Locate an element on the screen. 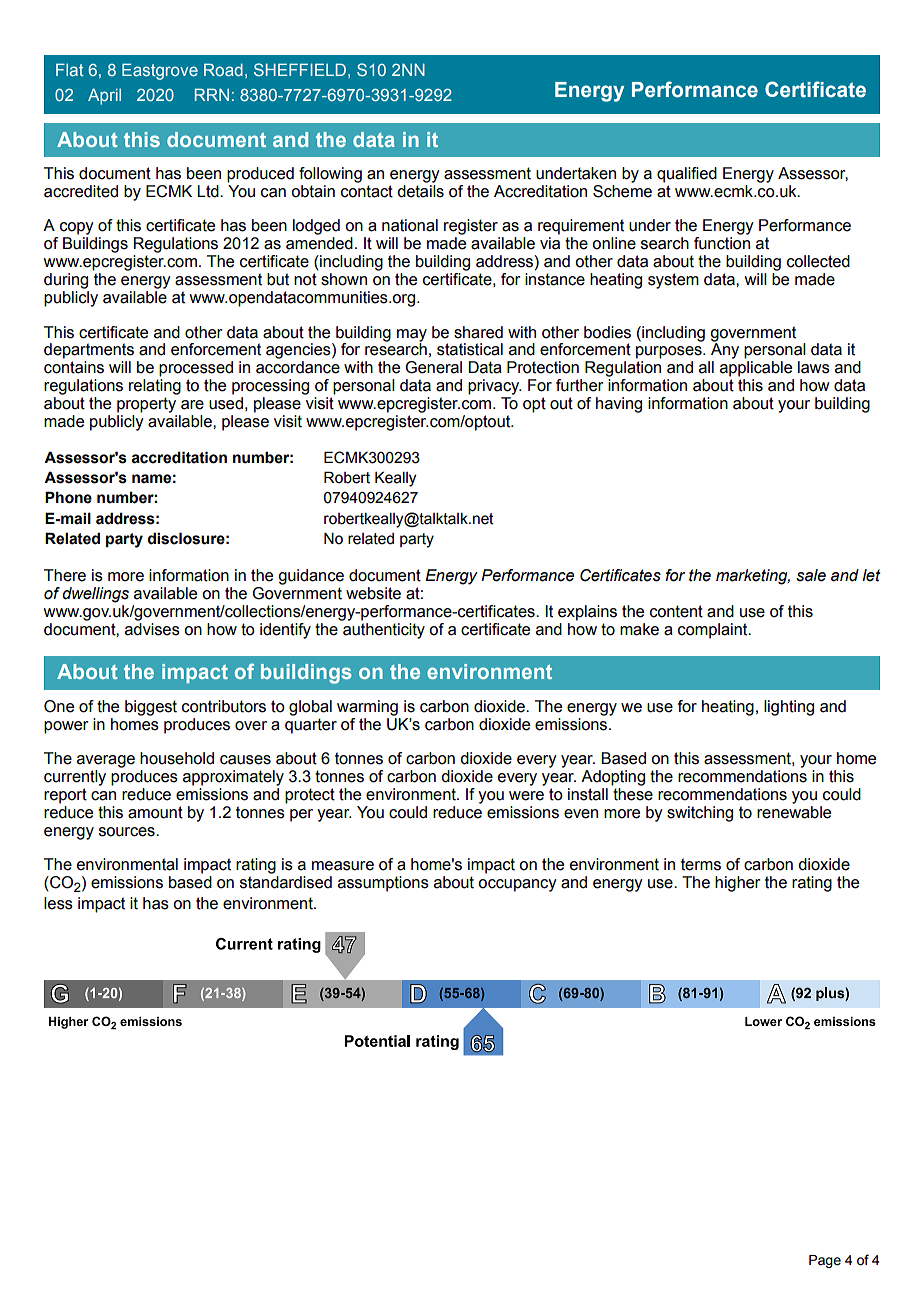  lighting is located at coordinates (789, 708).
